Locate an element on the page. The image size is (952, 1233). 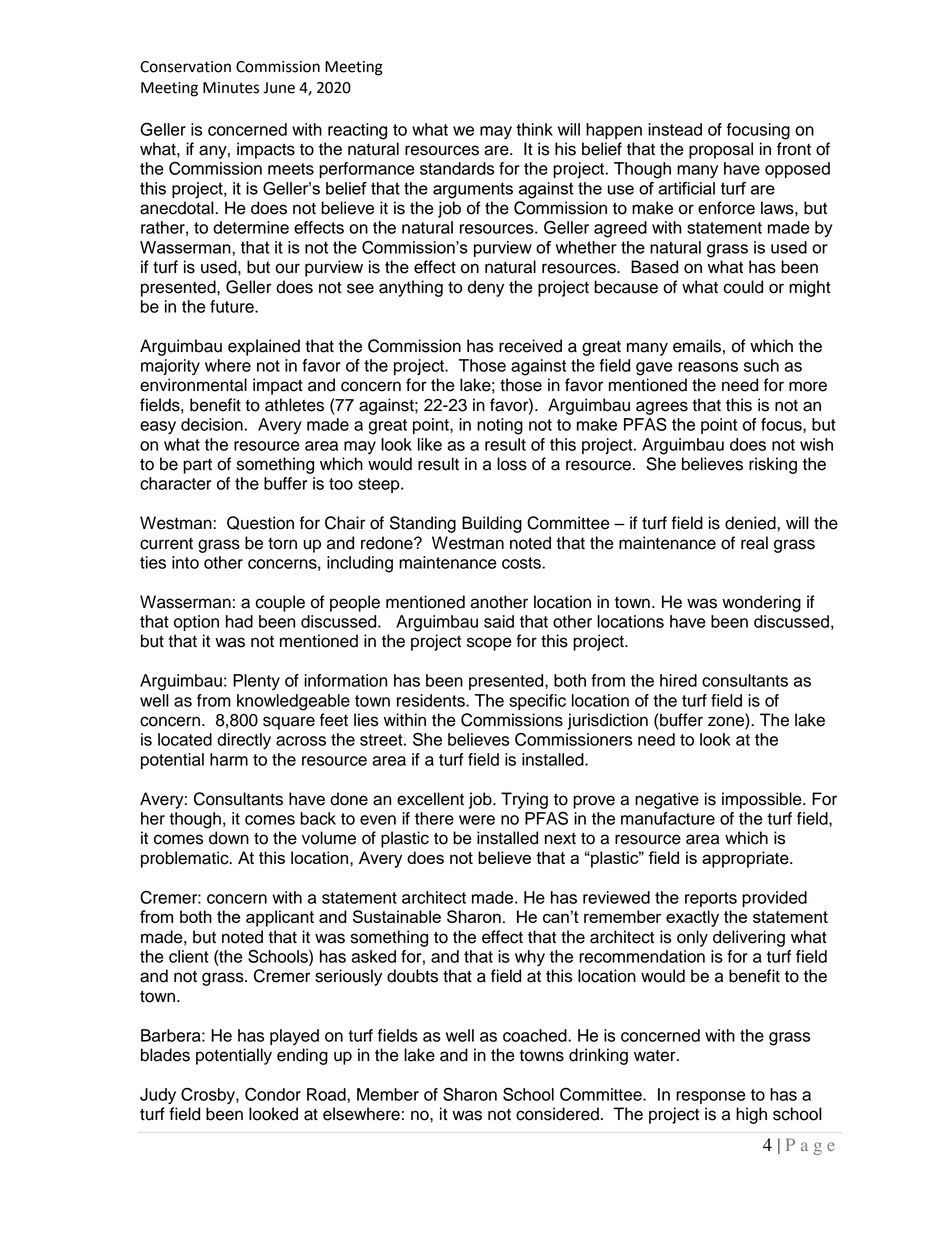
said is located at coordinates (499, 621).
